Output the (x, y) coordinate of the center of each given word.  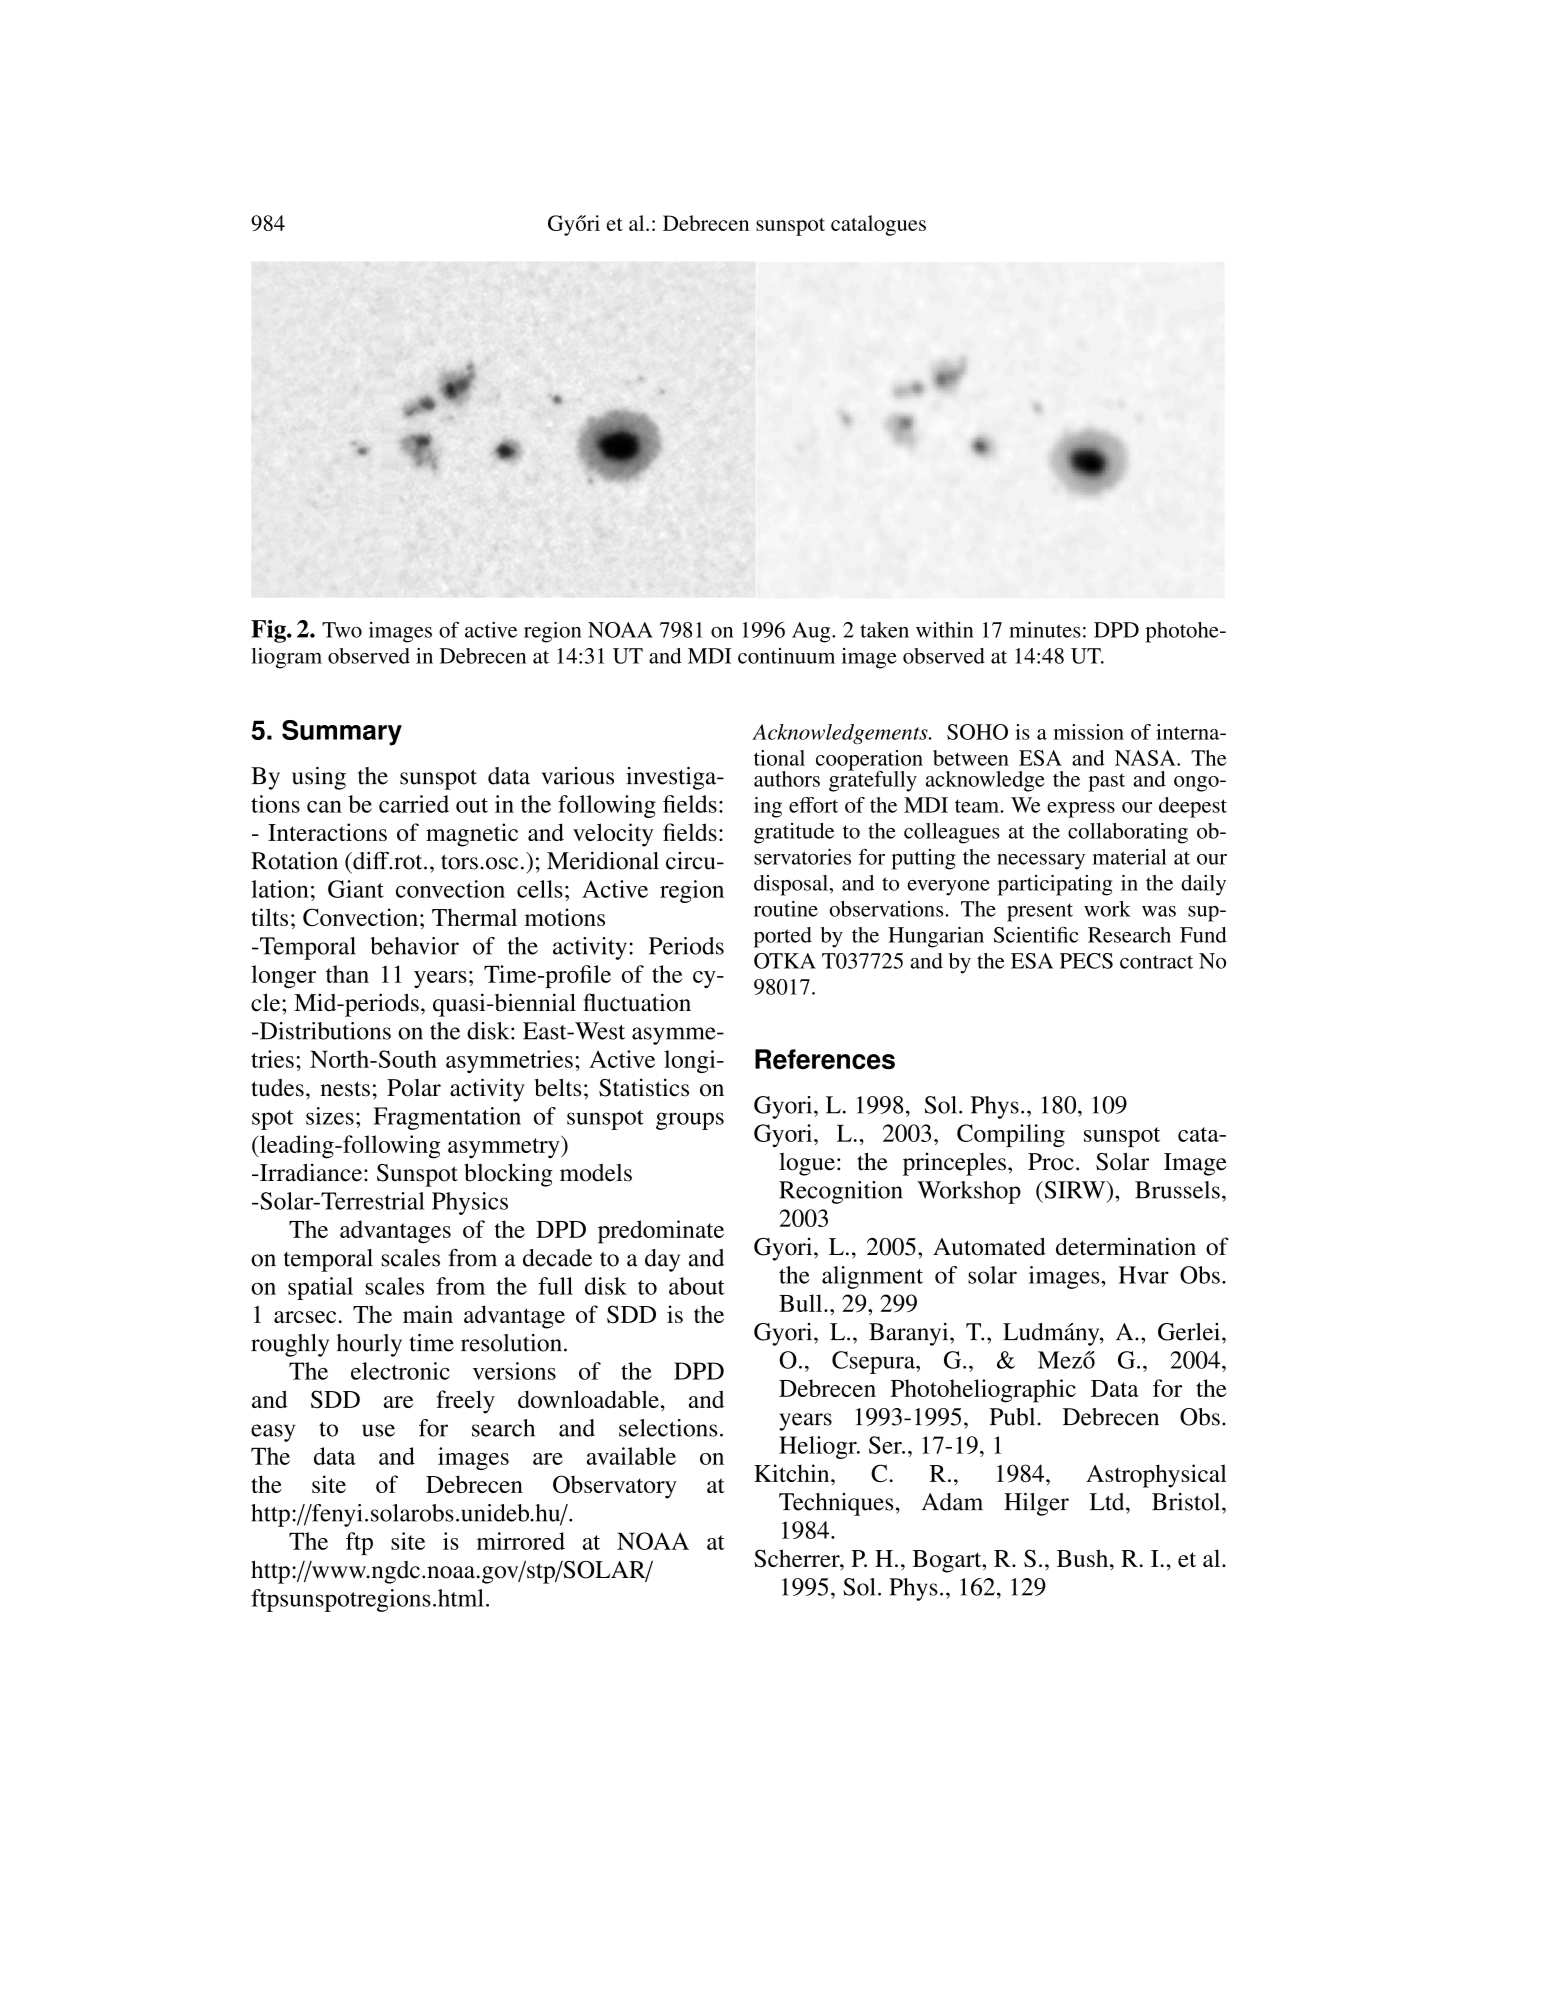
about (696, 1286)
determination (1126, 1246)
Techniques (836, 1504)
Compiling (1011, 1135)
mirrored (521, 1541)
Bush (1084, 1558)
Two (342, 630)
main (428, 1314)
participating (1055, 885)
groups (690, 1121)
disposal (791, 885)
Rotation (294, 861)
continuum (786, 656)
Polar (414, 1088)
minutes (1045, 630)
